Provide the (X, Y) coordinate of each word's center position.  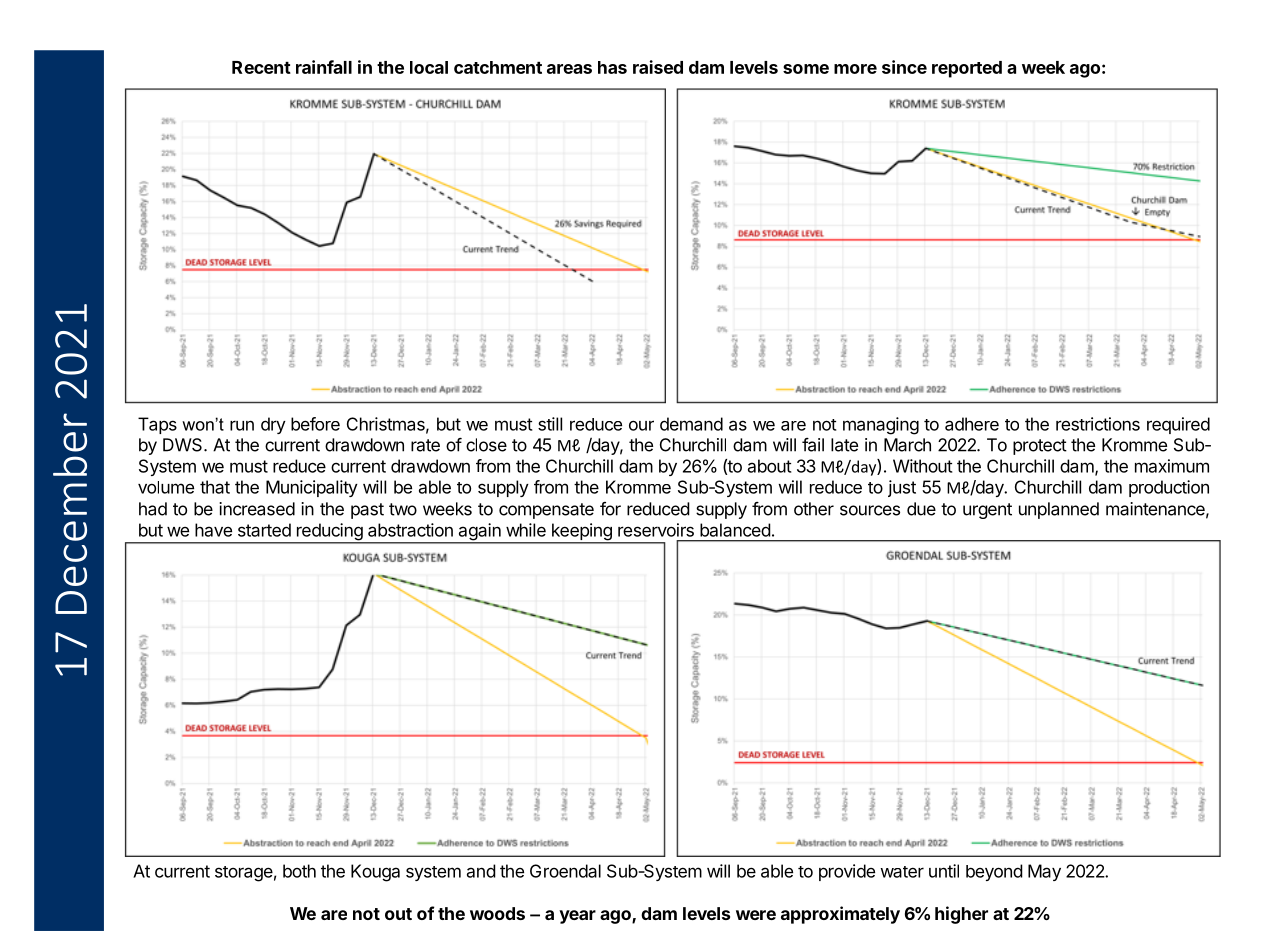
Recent (261, 67)
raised (658, 67)
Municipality (312, 488)
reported (967, 69)
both (299, 871)
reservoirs (656, 530)
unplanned (1059, 510)
